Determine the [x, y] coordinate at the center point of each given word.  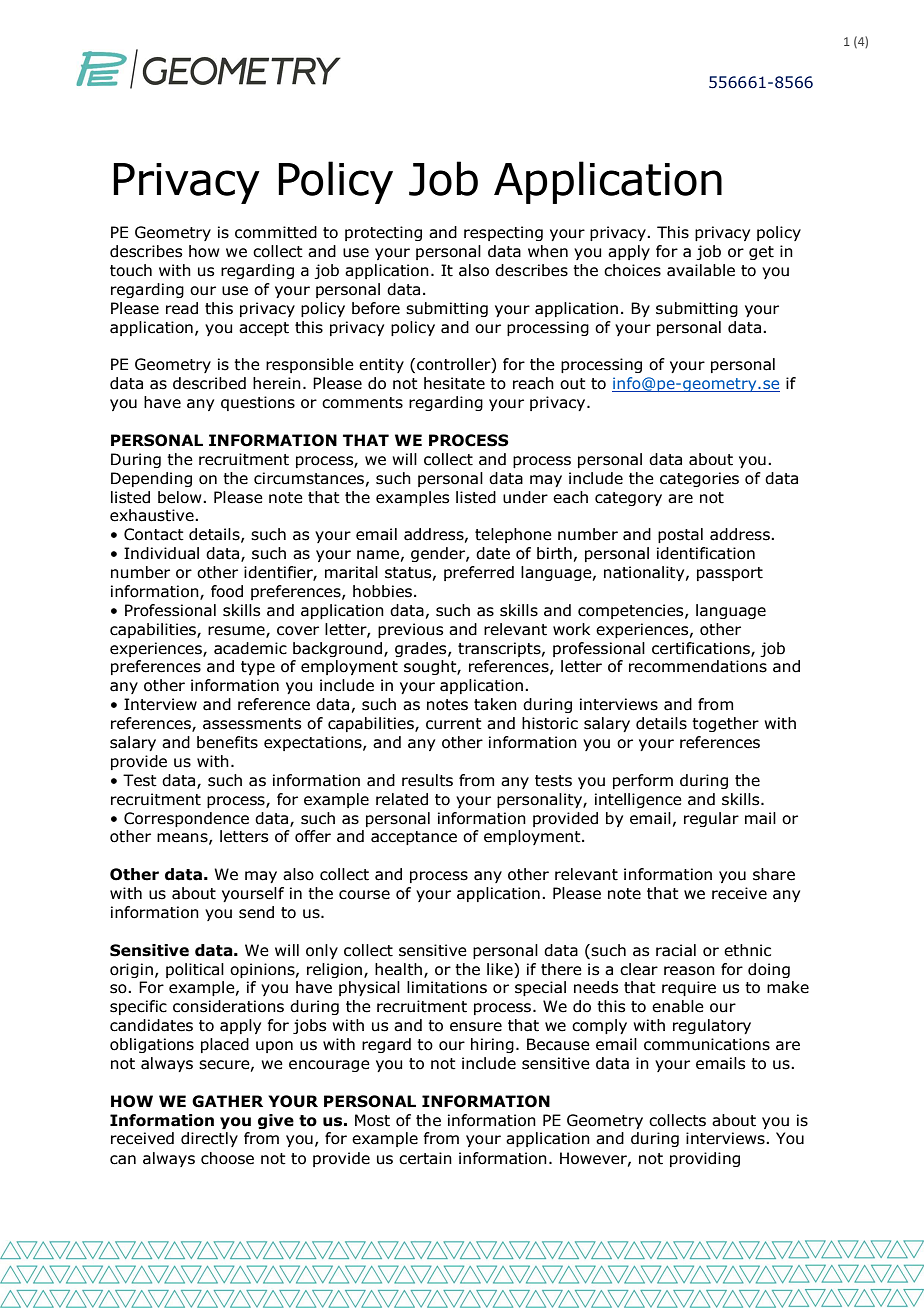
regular [711, 819]
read [182, 308]
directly [209, 1139]
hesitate [454, 383]
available [701, 270]
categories [699, 479]
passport [730, 574]
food [227, 591]
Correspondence [186, 819]
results [427, 780]
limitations [447, 987]
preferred [479, 573]
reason [689, 971]
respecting [503, 233]
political [195, 970]
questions [258, 403]
